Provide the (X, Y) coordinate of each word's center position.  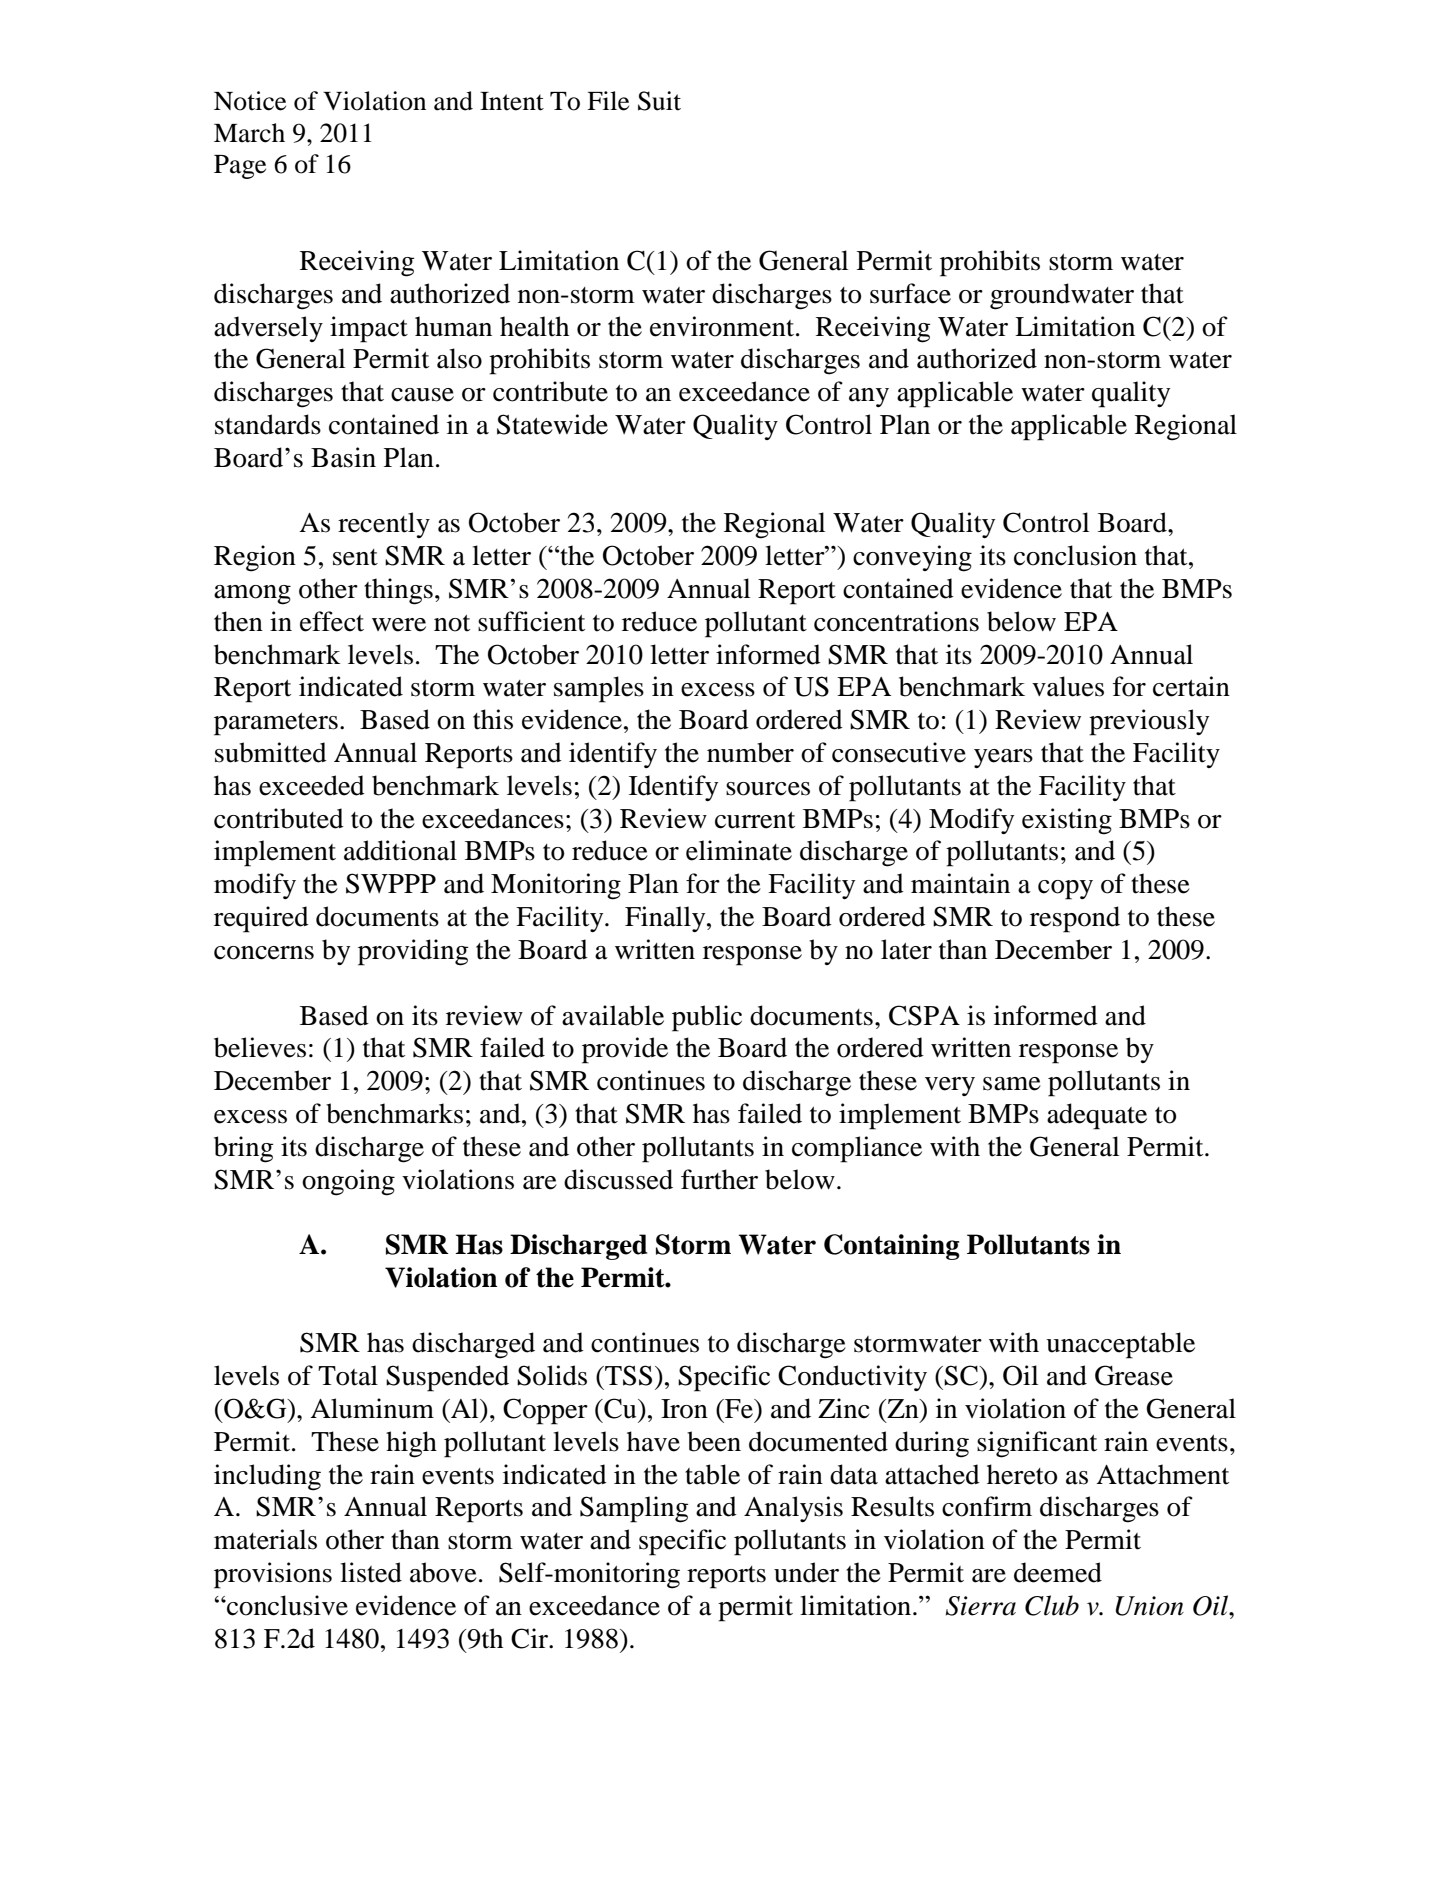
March (249, 133)
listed (371, 1572)
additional (400, 850)
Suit (659, 101)
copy (1065, 890)
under (806, 1572)
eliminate (739, 850)
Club (1052, 1605)
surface (910, 293)
